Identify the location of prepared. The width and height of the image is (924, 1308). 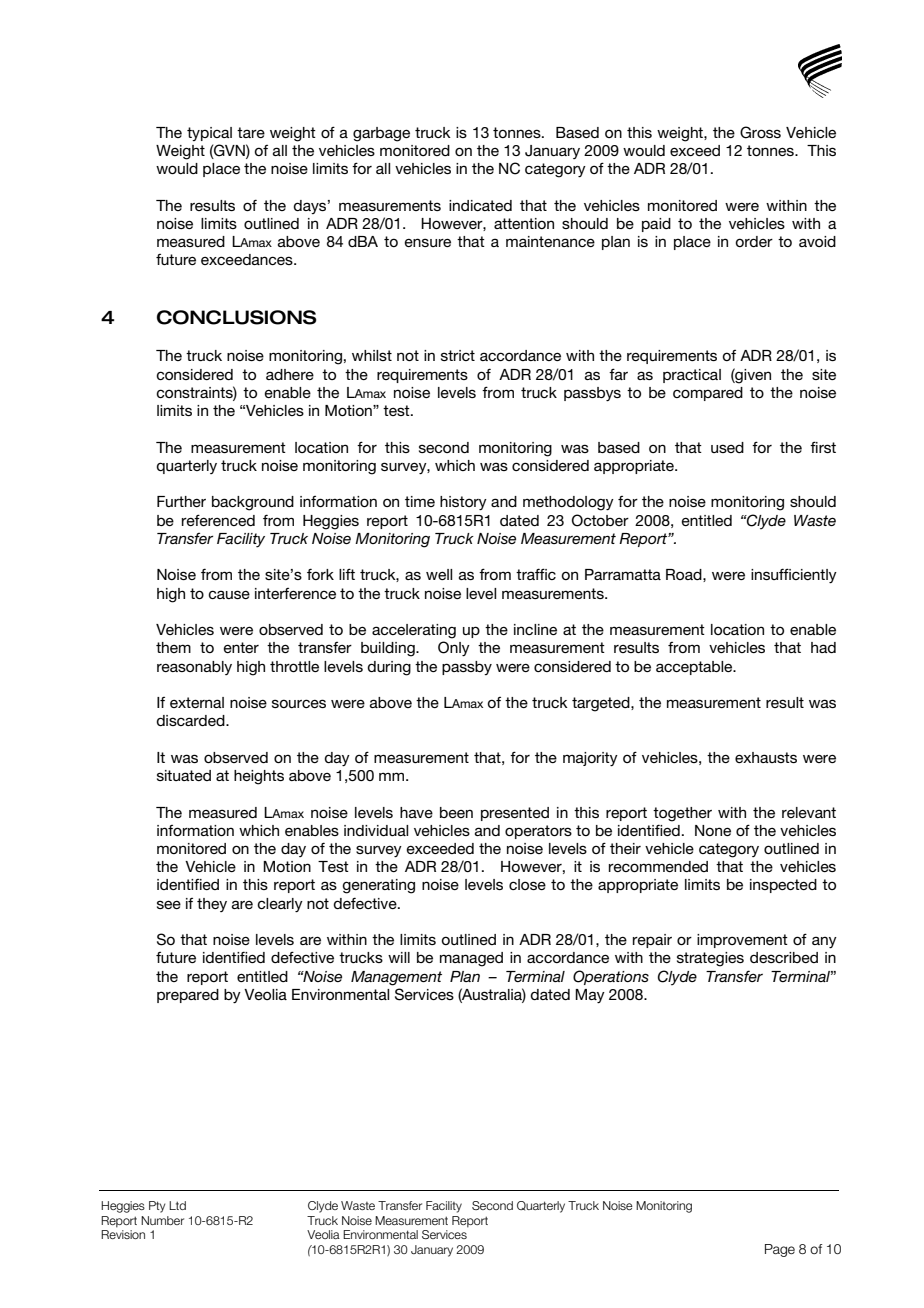
(188, 996).
